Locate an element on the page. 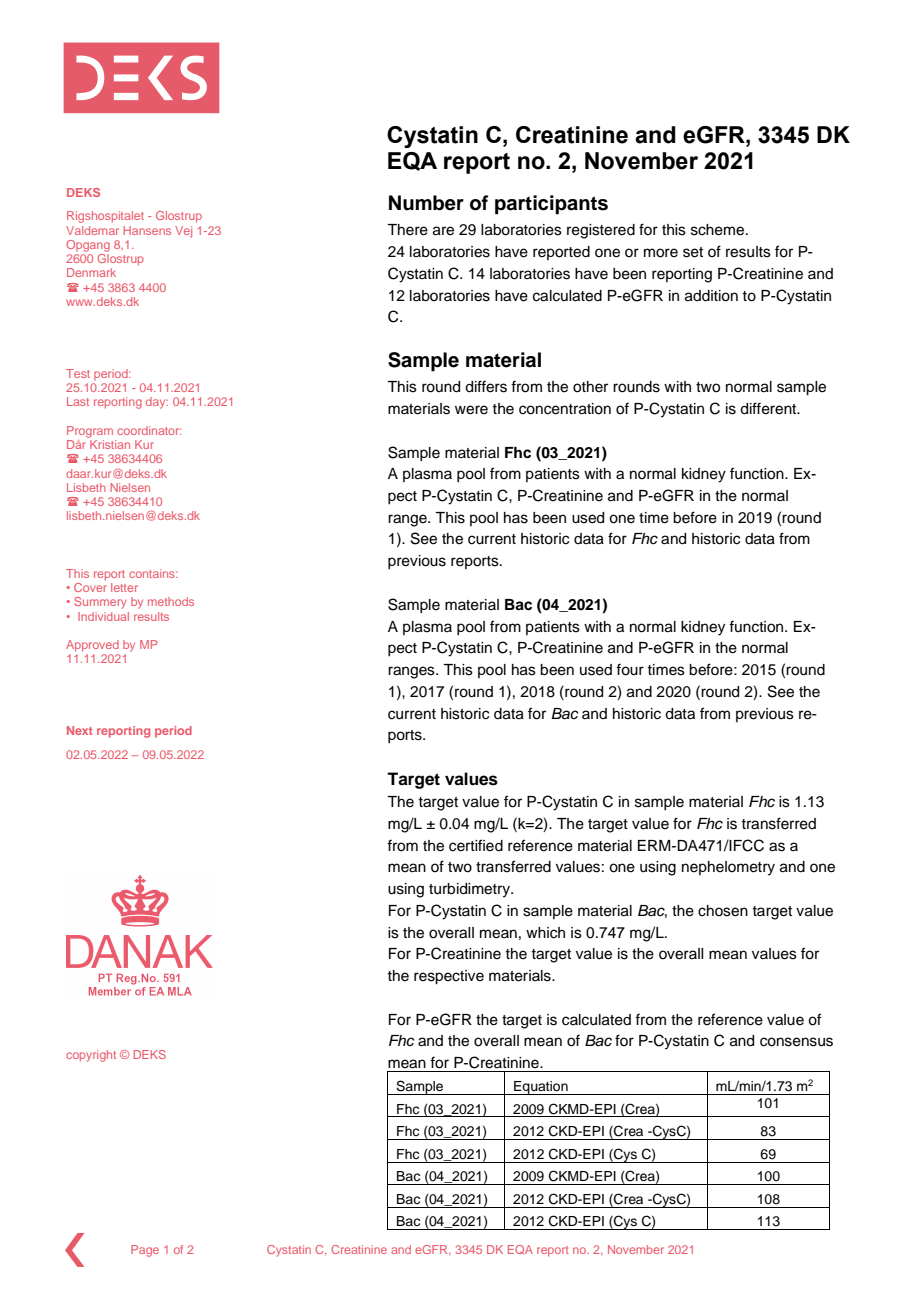 The width and height of the page is (924, 1308). consensus is located at coordinates (796, 1042).
